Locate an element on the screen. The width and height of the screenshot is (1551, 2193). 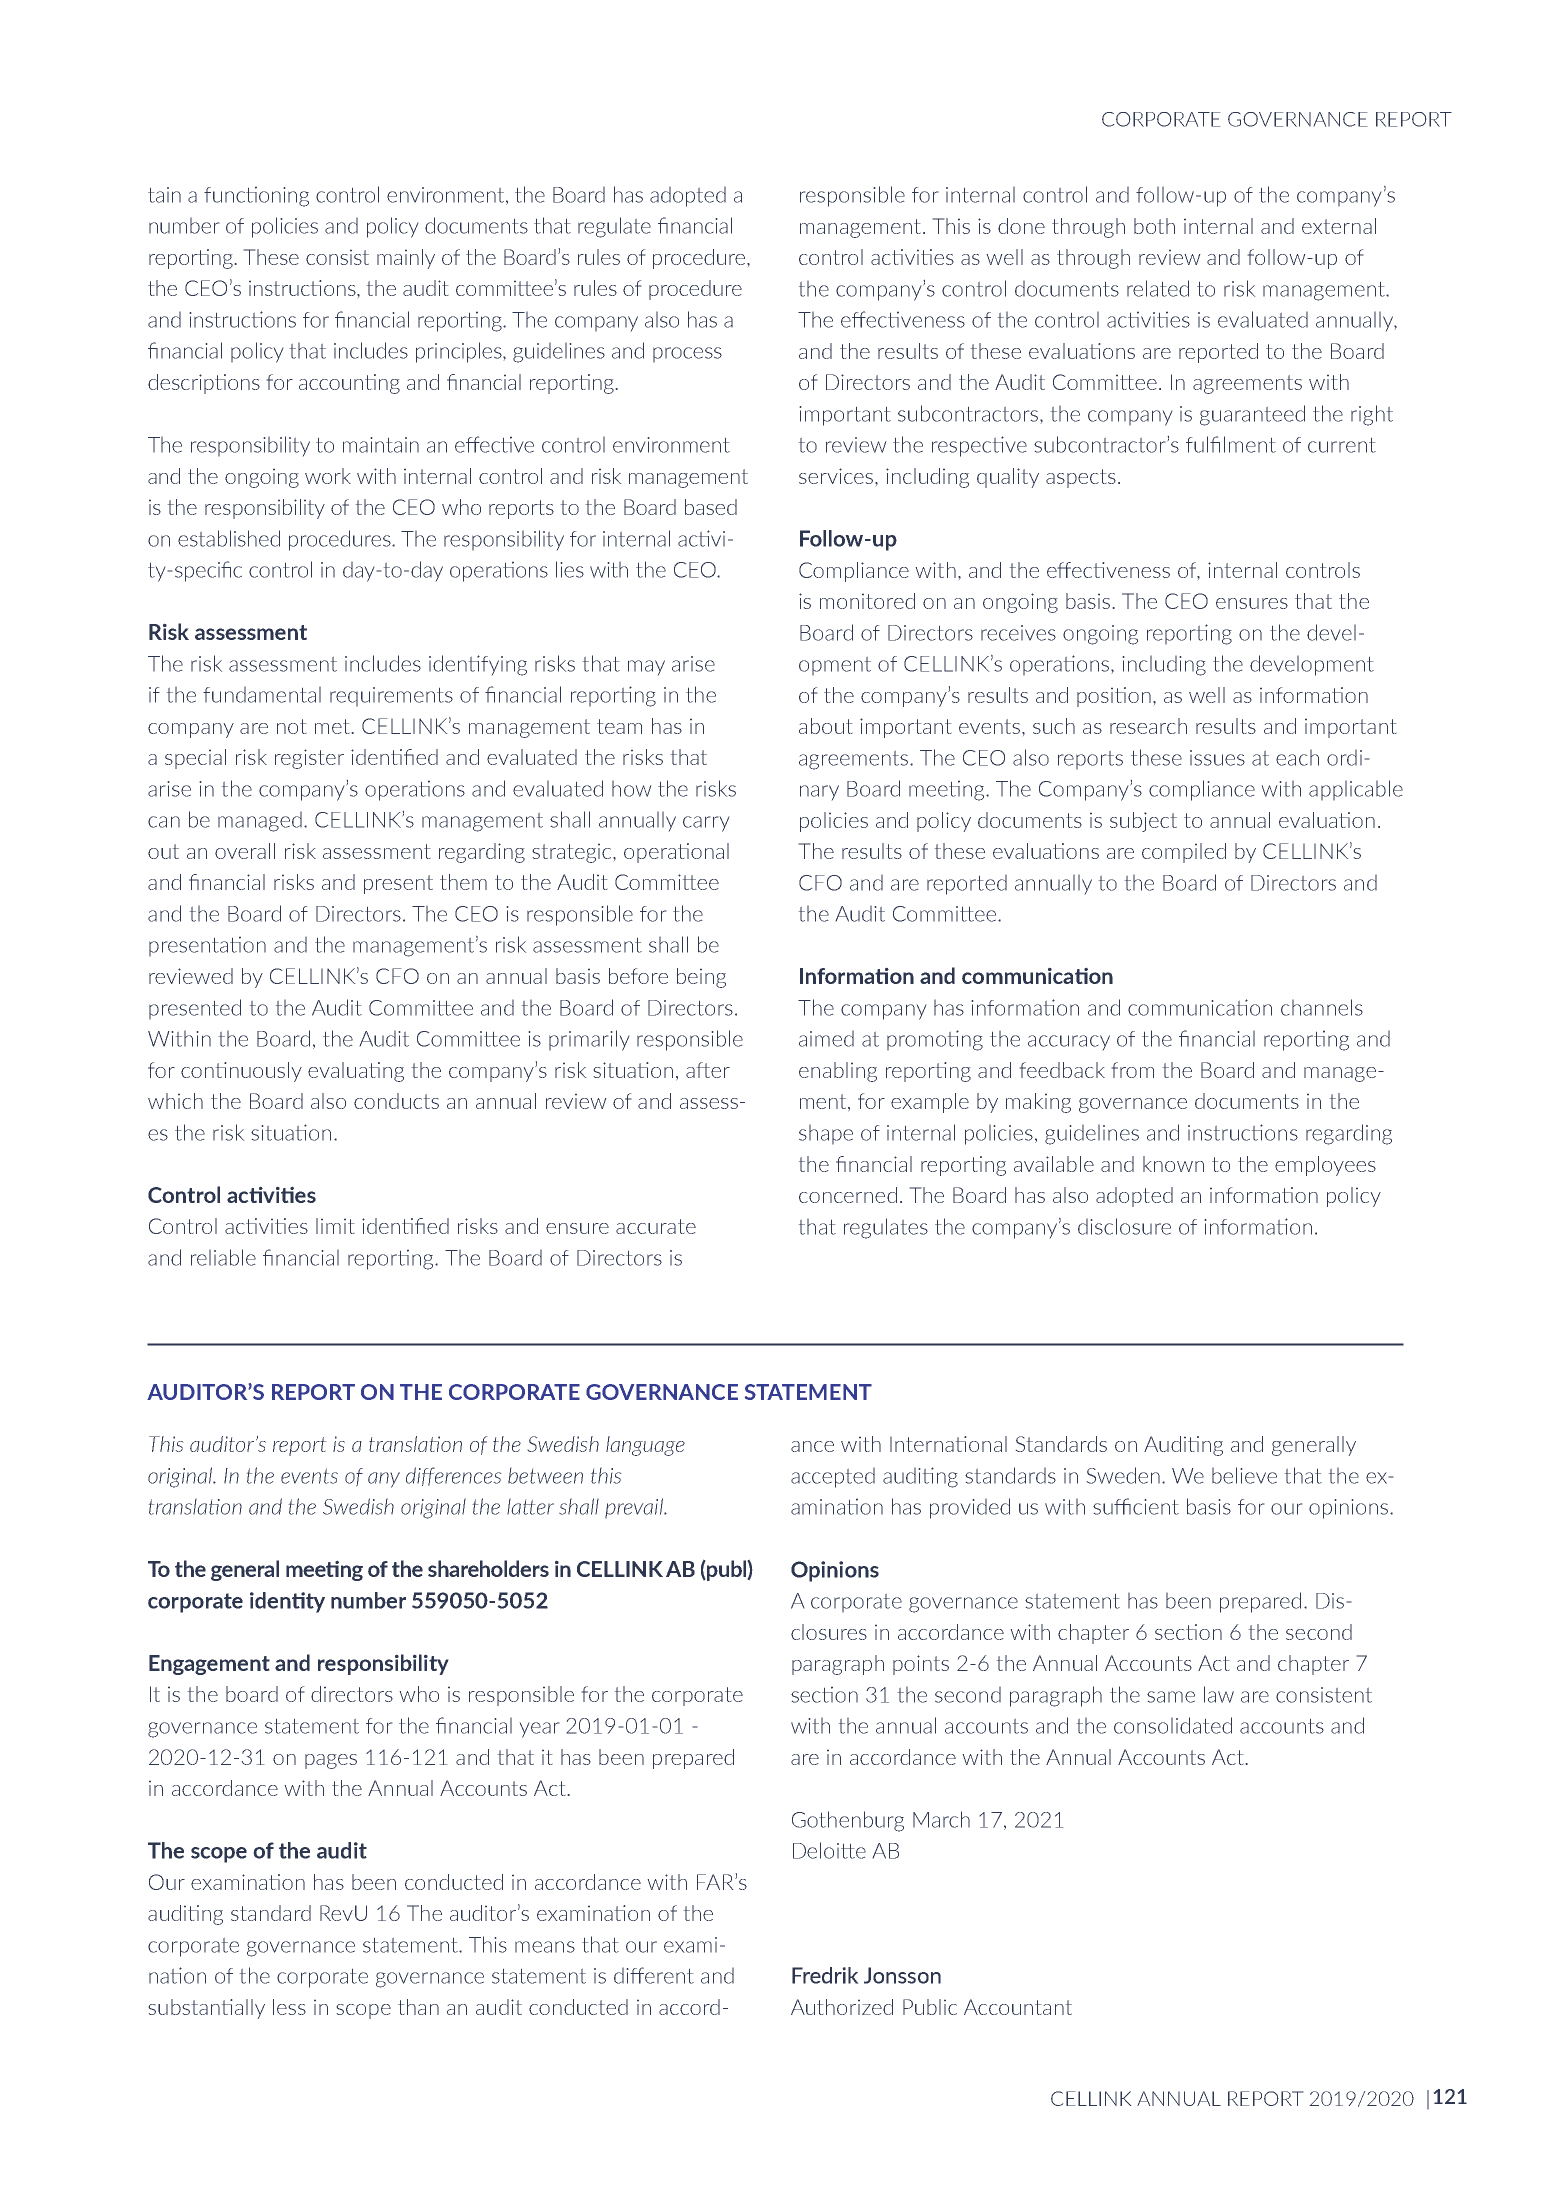
both is located at coordinates (1154, 226).
